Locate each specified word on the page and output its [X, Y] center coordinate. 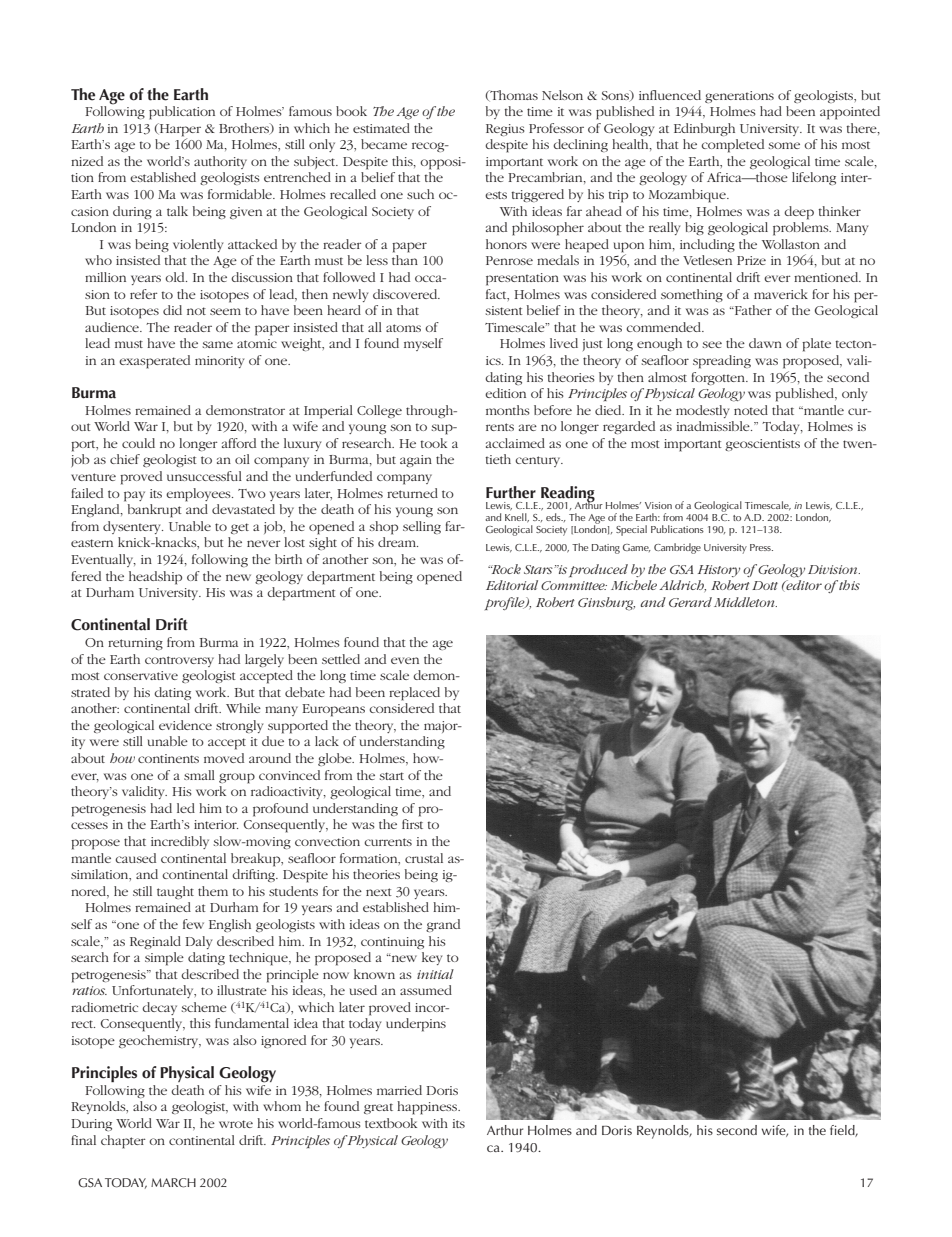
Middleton [744, 602]
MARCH [173, 1183]
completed [732, 146]
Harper [179, 130]
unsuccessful [204, 476]
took [433, 443]
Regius [505, 130]
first [412, 824]
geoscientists [762, 445]
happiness [428, 1108]
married [399, 1090]
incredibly [180, 842]
